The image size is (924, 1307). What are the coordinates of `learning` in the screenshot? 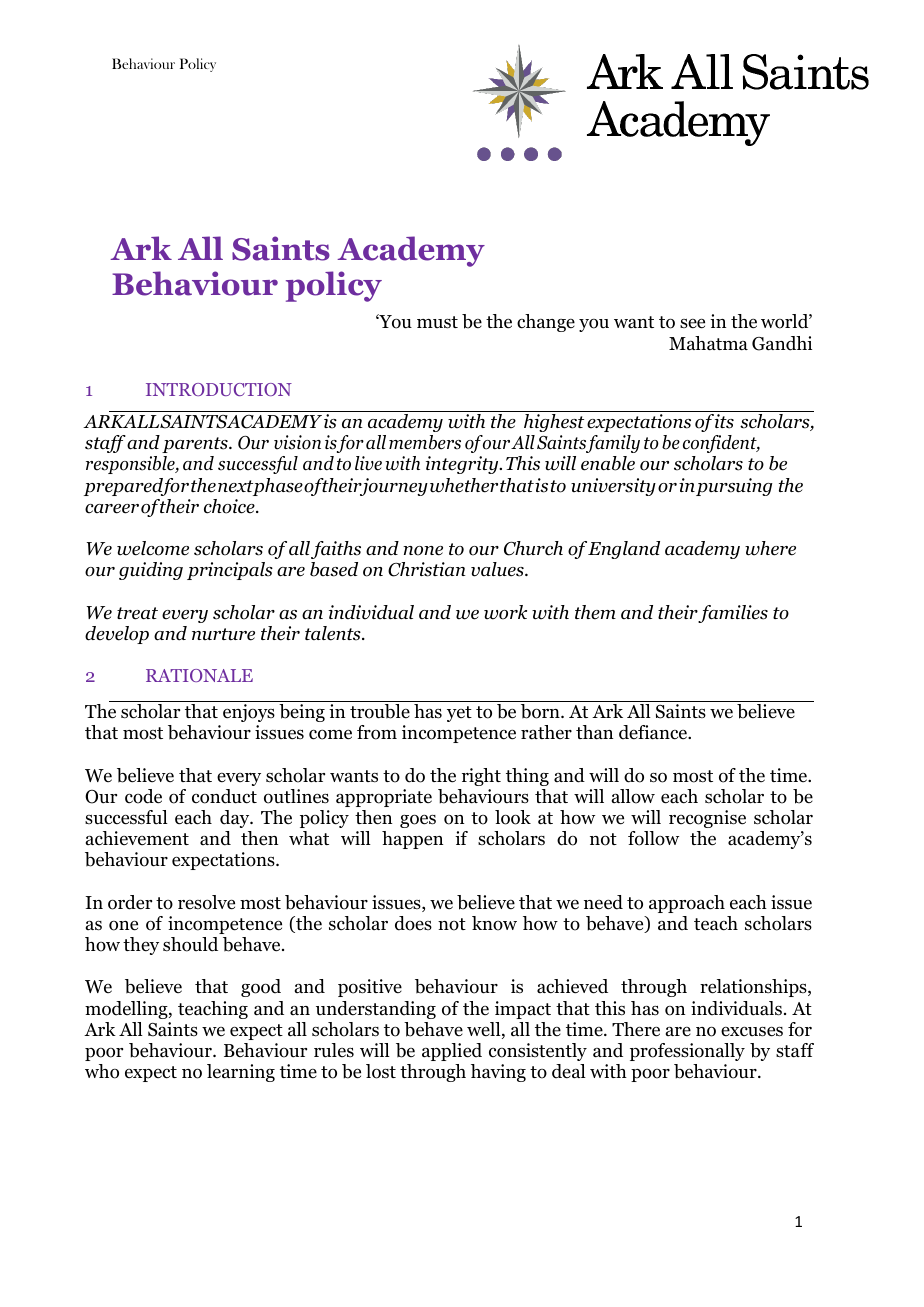 It's located at (241, 1073).
